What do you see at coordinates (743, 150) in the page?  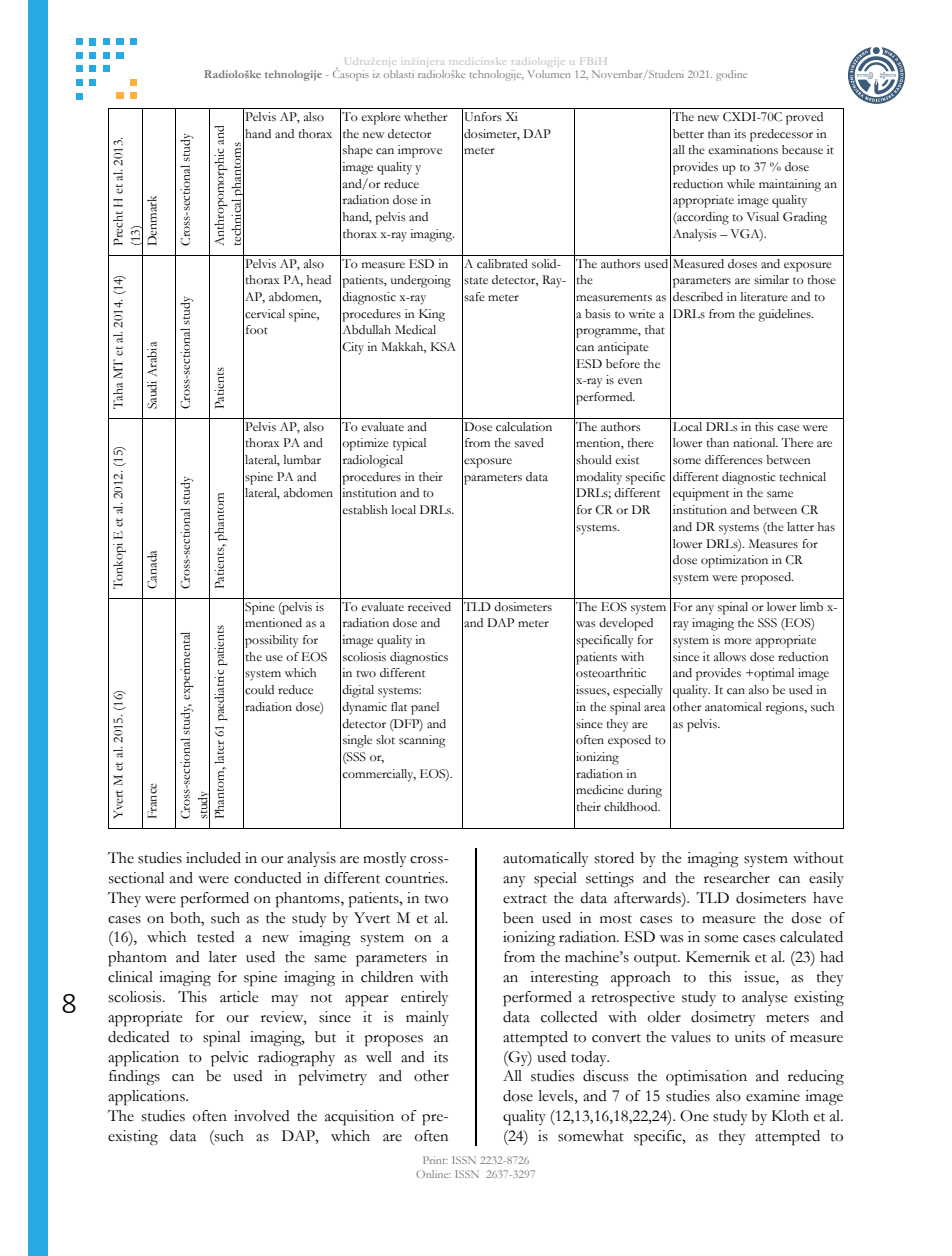 I see `examinations` at bounding box center [743, 150].
